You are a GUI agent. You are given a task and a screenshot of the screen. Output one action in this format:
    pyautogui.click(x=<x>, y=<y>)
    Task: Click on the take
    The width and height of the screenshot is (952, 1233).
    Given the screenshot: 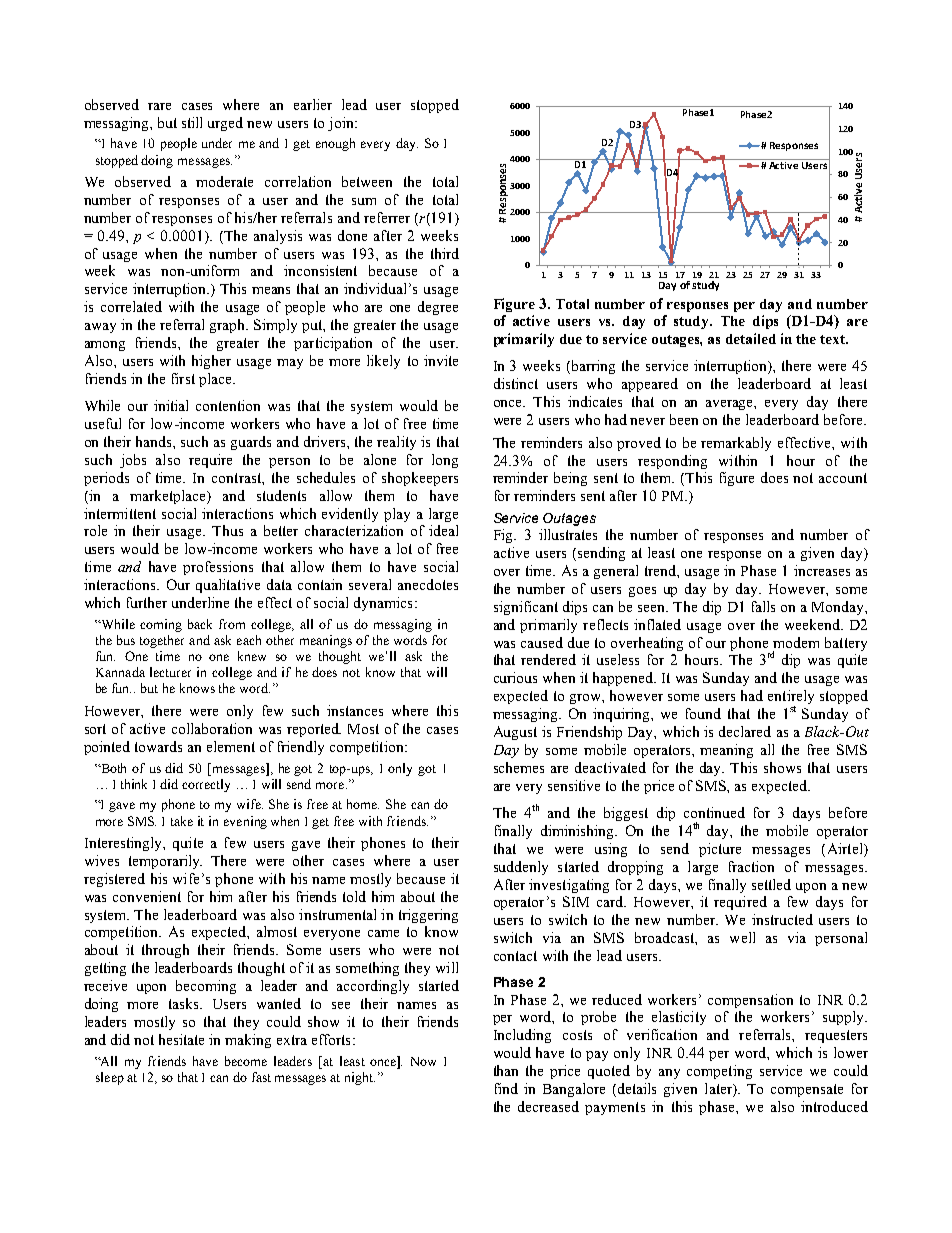 What is the action you would take?
    pyautogui.click(x=182, y=821)
